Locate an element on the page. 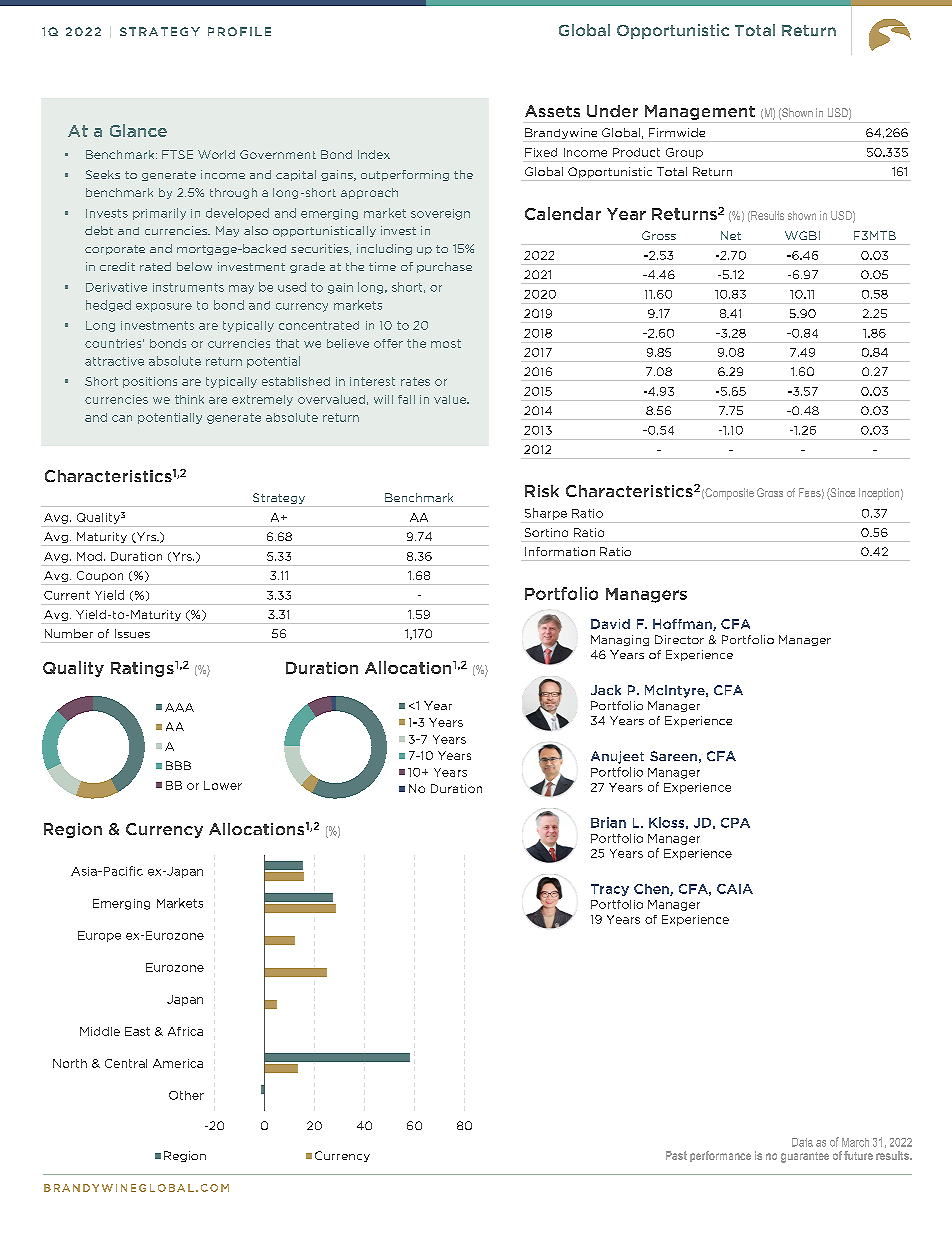 Image resolution: width=952 pixels, height=1233 pixels. PROFILE is located at coordinates (239, 31).
